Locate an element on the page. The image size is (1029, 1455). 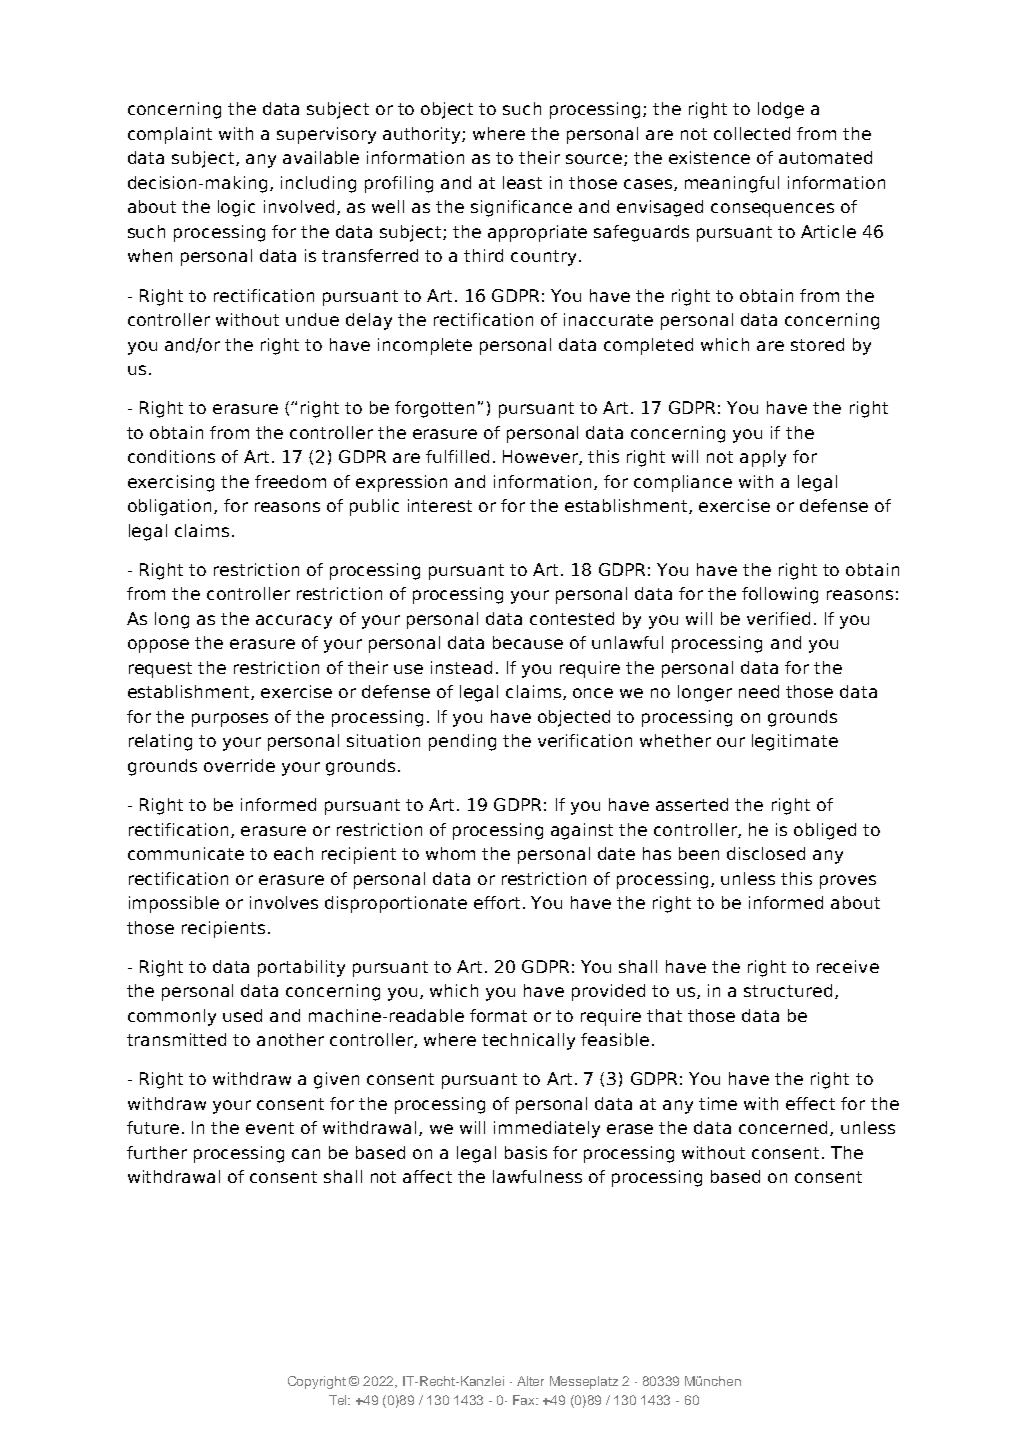
effort is located at coordinates (497, 902).
